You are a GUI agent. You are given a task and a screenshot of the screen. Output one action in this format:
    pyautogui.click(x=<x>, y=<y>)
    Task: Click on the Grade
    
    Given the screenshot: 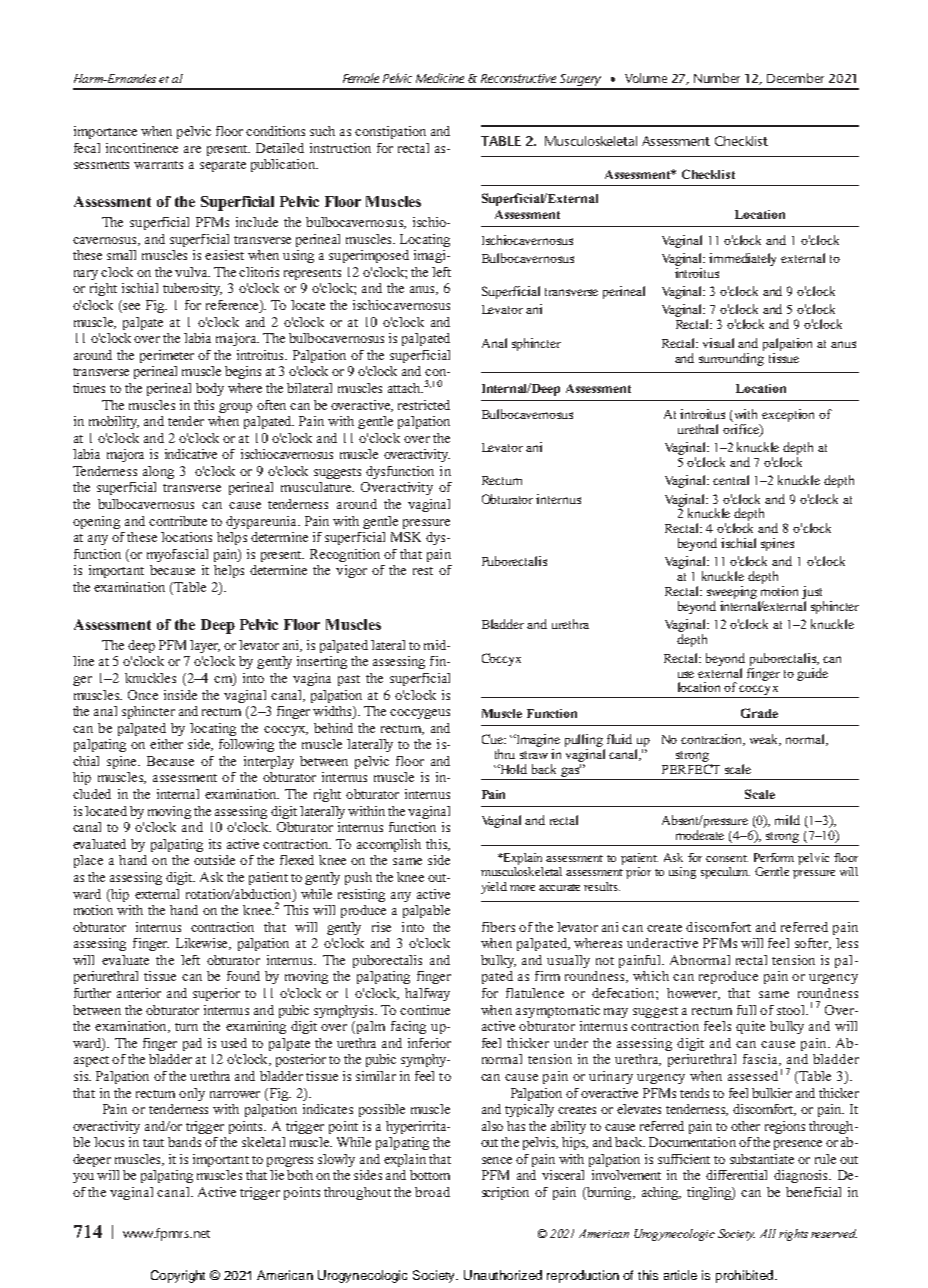 What is the action you would take?
    pyautogui.click(x=759, y=713)
